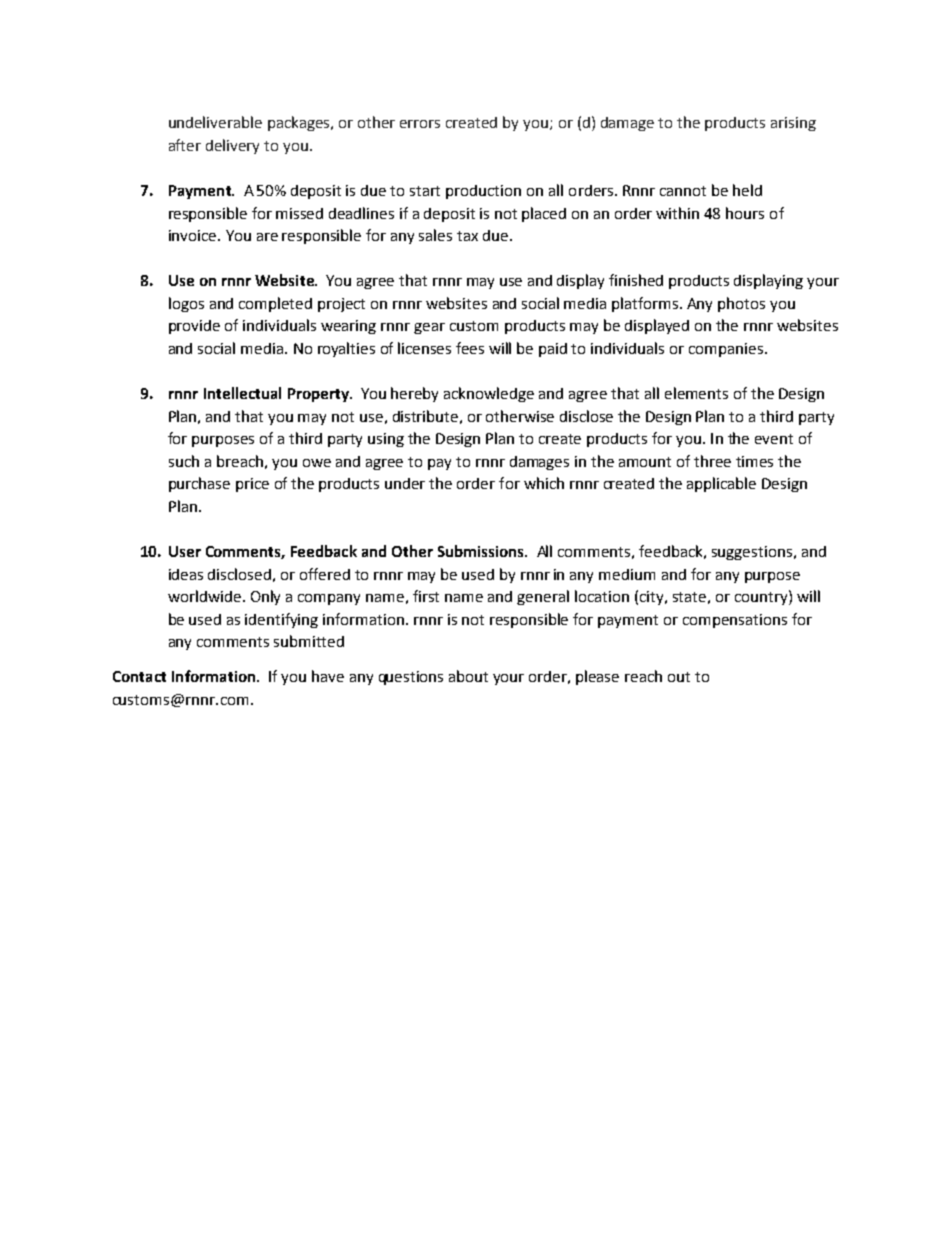  What do you see at coordinates (696, 393) in the screenshot?
I see `elements` at bounding box center [696, 393].
